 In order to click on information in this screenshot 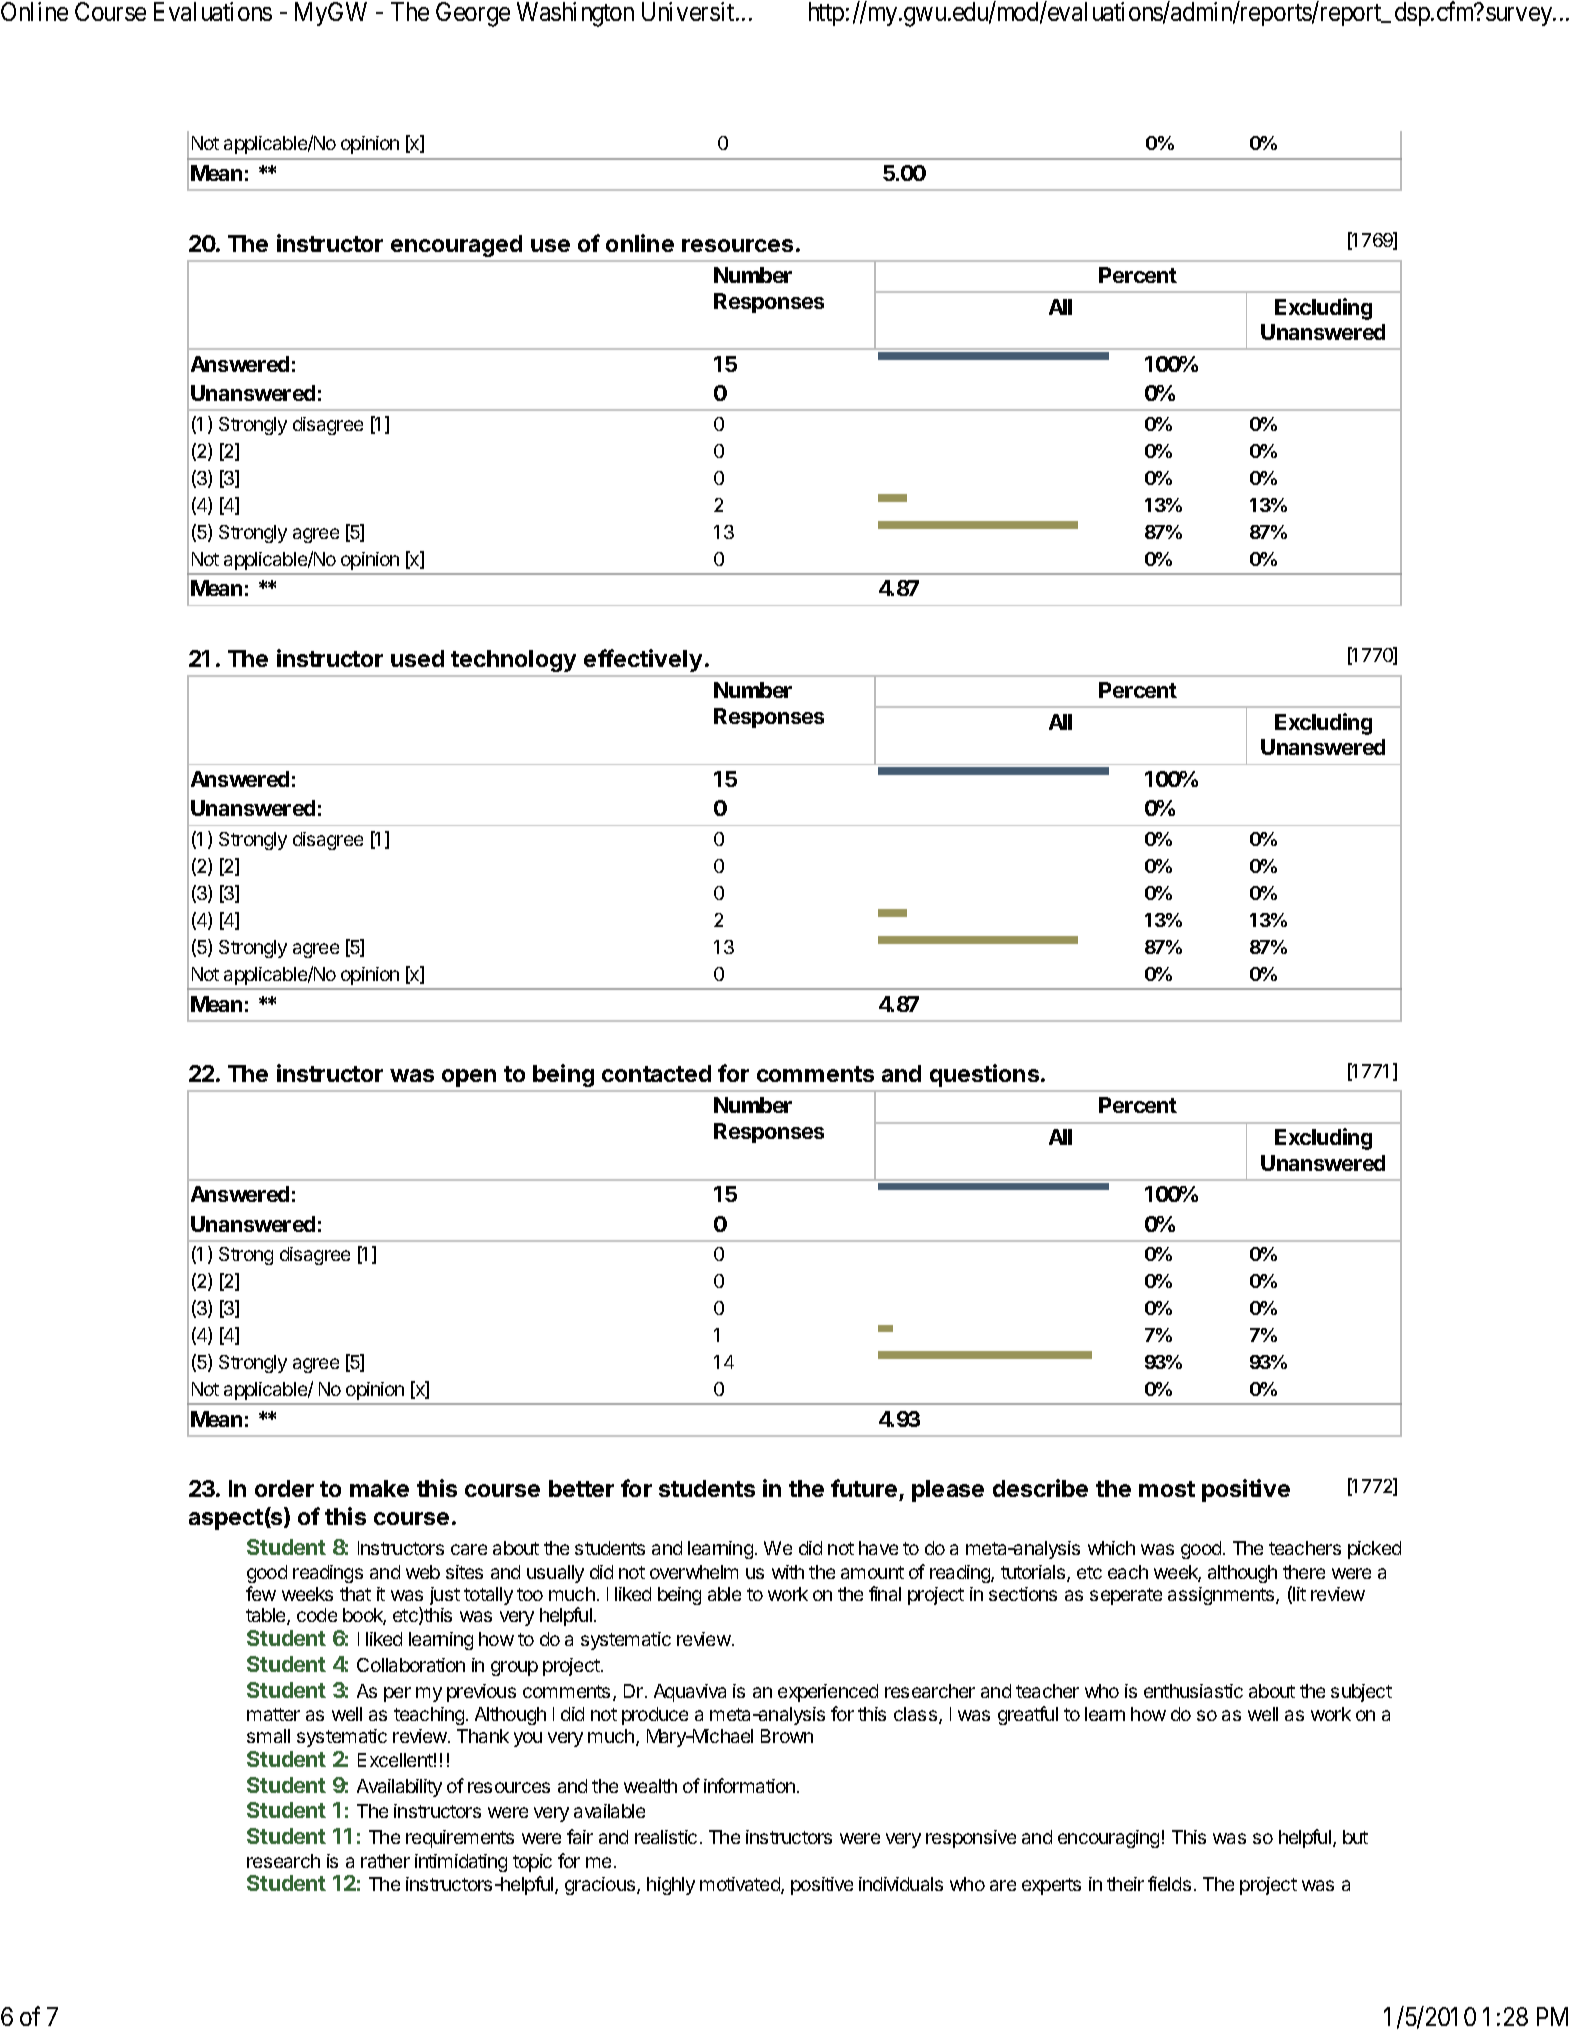, I will do `click(749, 1785)`.
